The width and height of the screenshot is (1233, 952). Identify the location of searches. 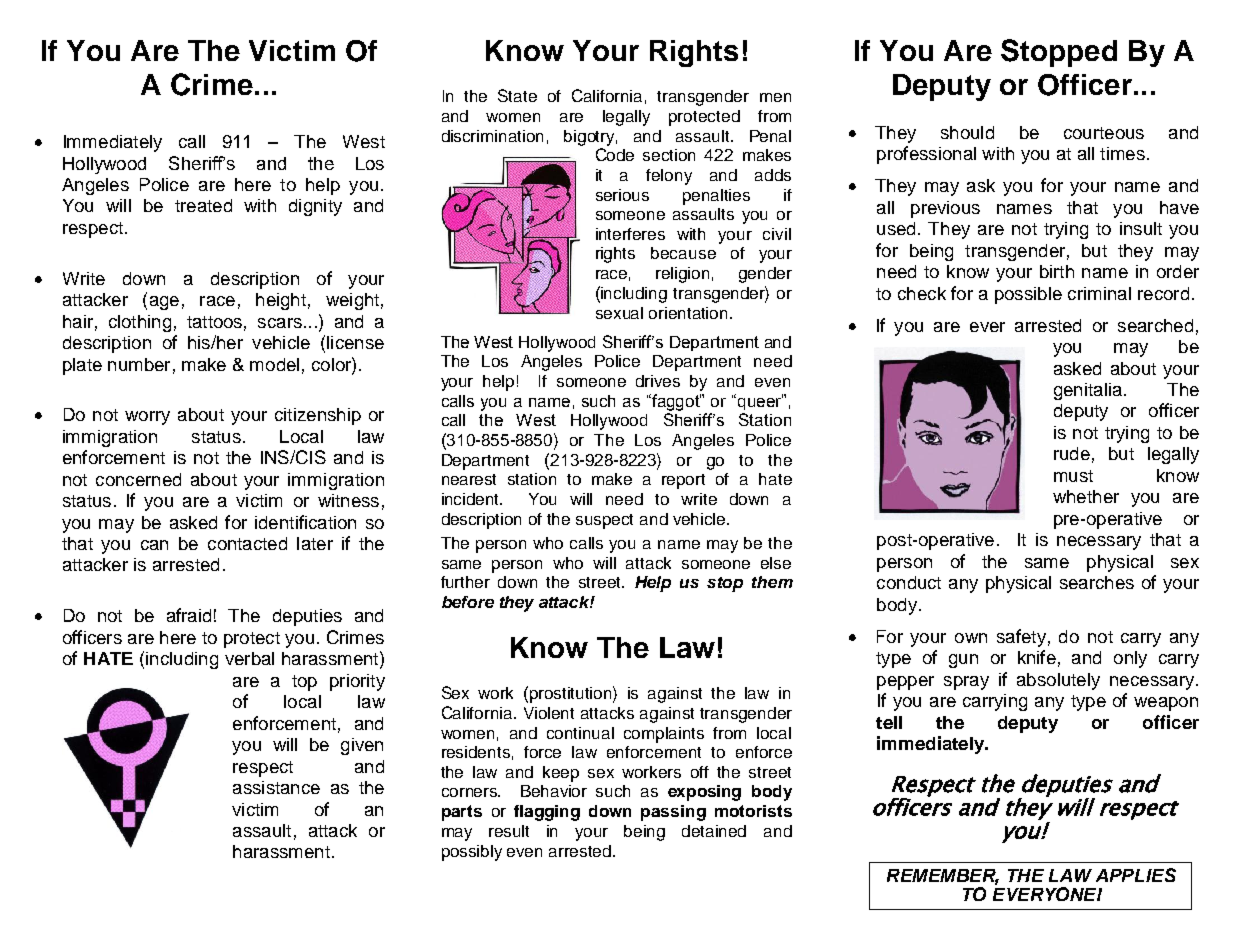
(1097, 582).
